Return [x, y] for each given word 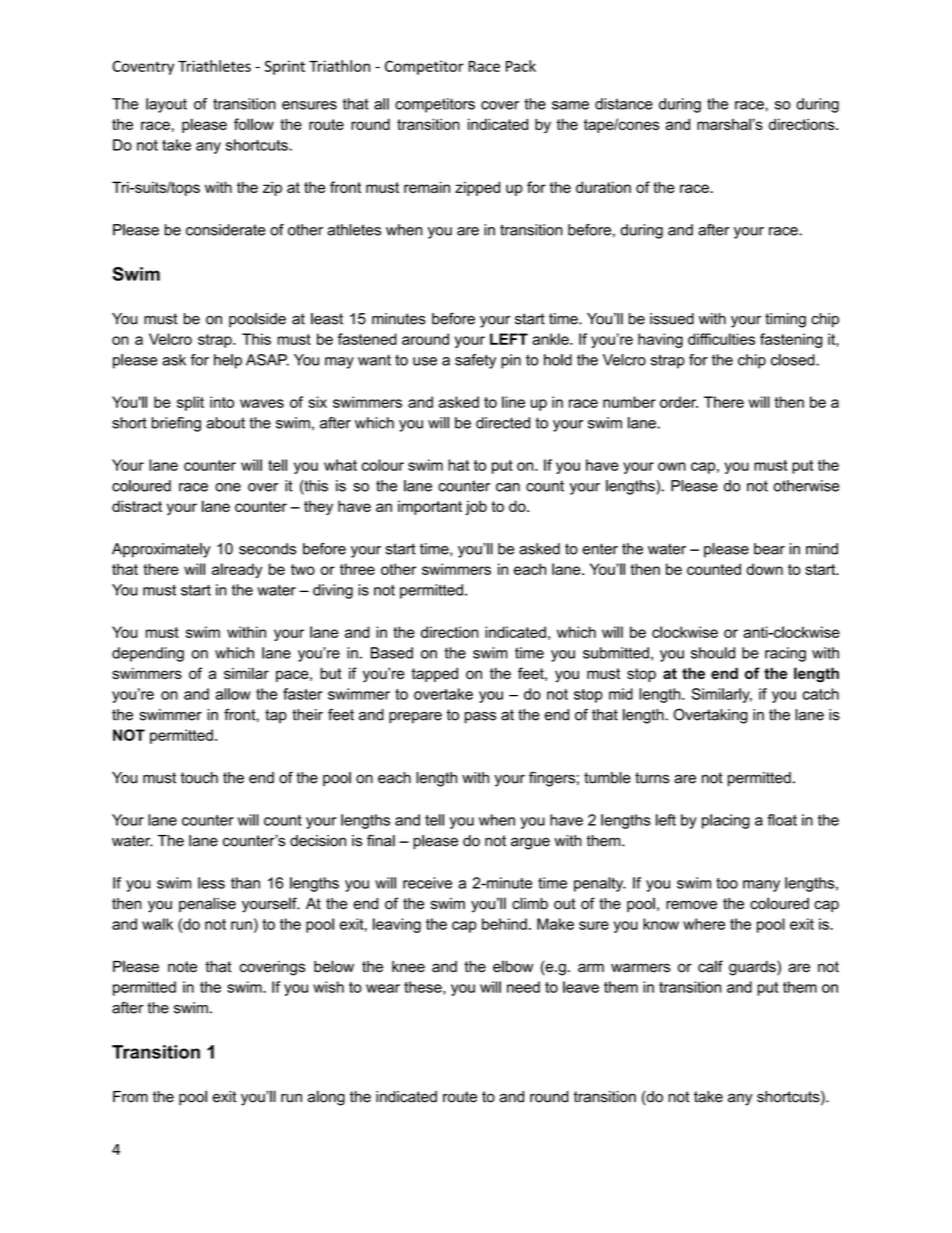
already [237, 570]
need [523, 987]
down [764, 569]
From [130, 1097]
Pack [521, 66]
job [476, 507]
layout [166, 105]
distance [624, 104]
